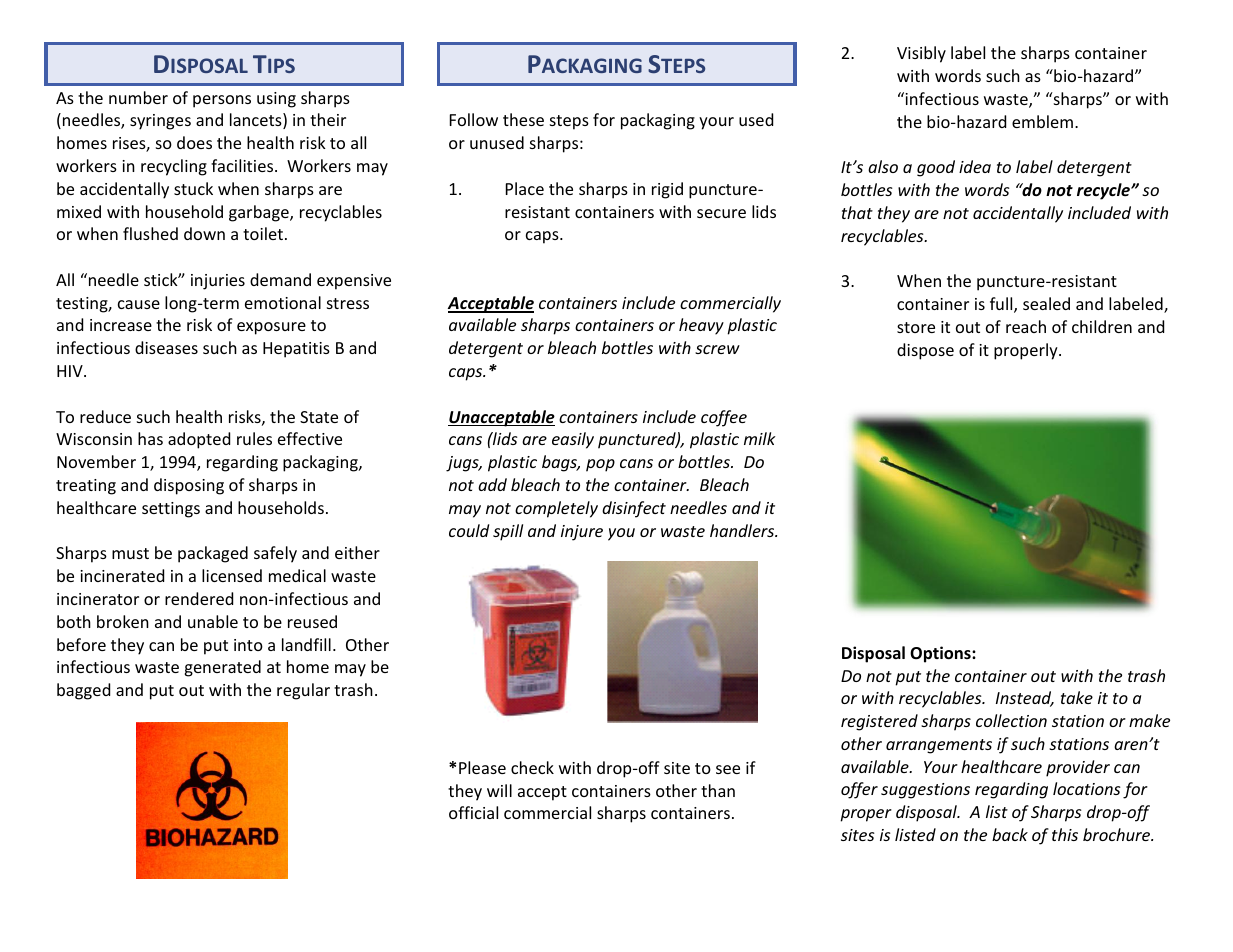 Image resolution: width=1233 pixels, height=952 pixels. I want to click on persons, so click(222, 101).
